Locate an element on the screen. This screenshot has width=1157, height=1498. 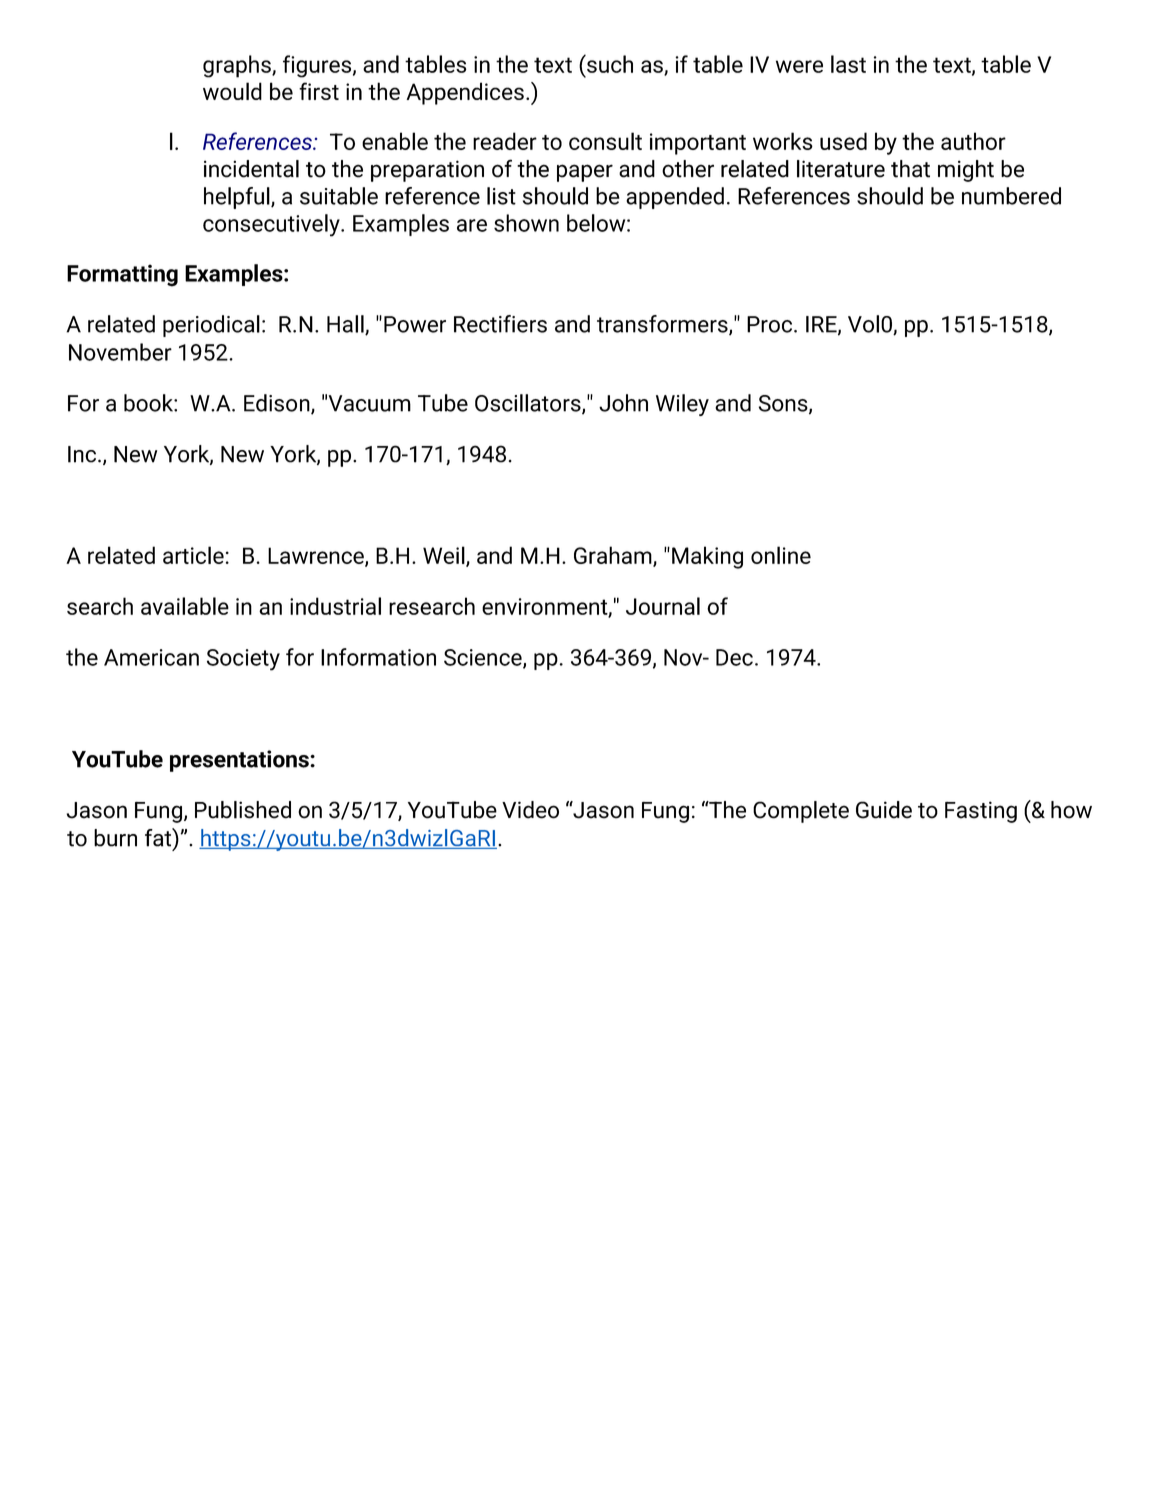
Edison is located at coordinates (278, 404).
